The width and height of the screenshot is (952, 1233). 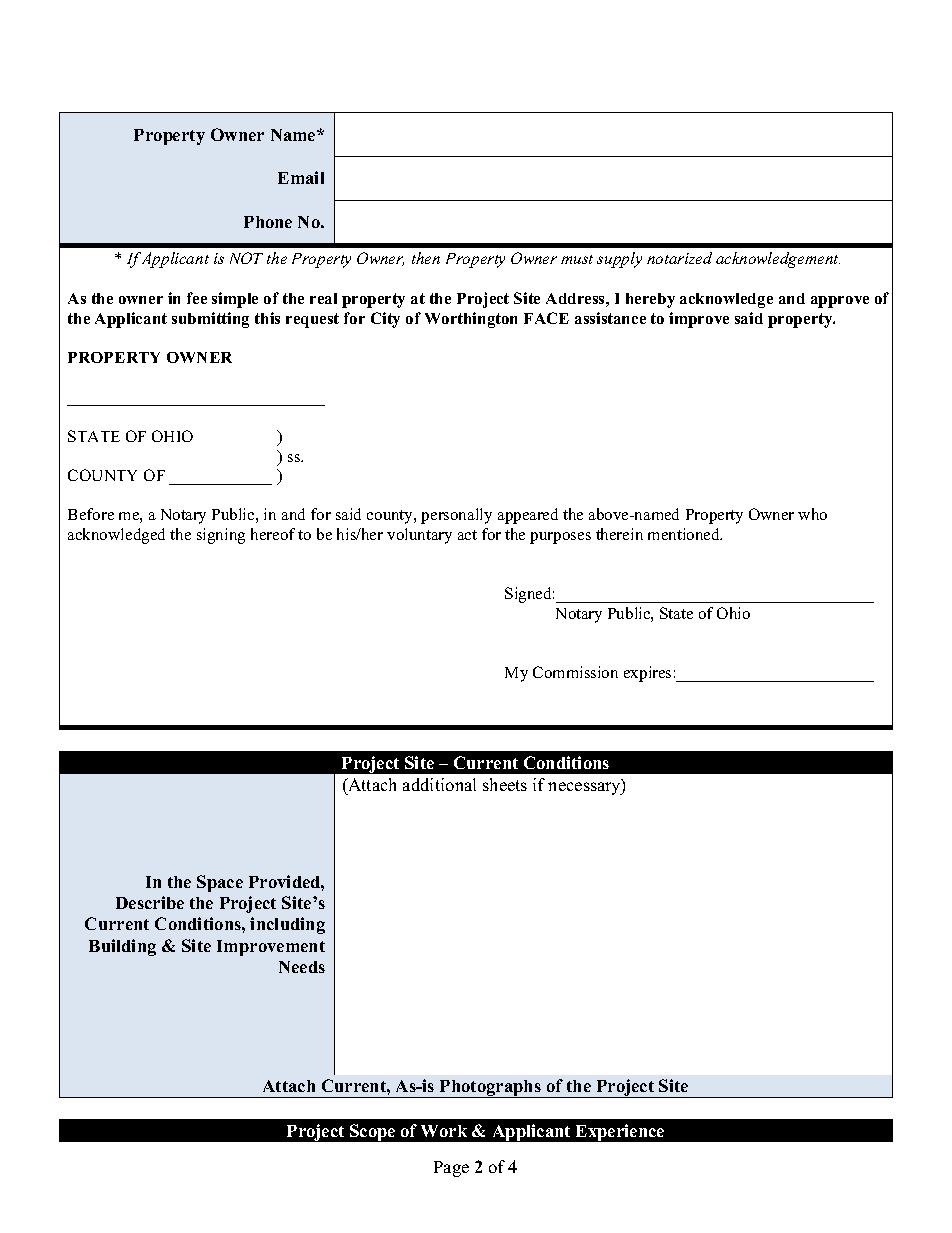 I want to click on who, so click(x=812, y=514).
